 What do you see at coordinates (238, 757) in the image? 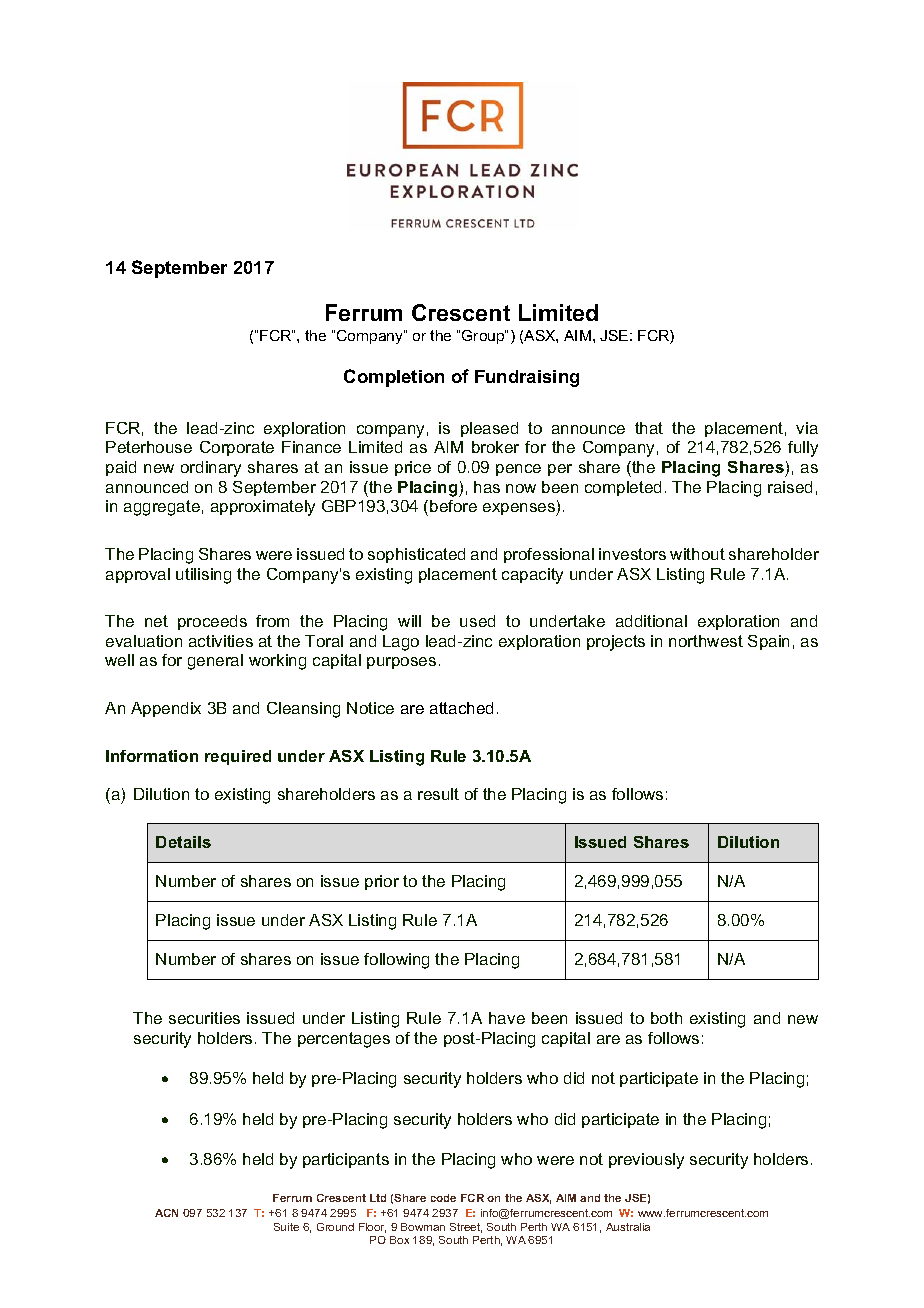
I see `required` at bounding box center [238, 757].
